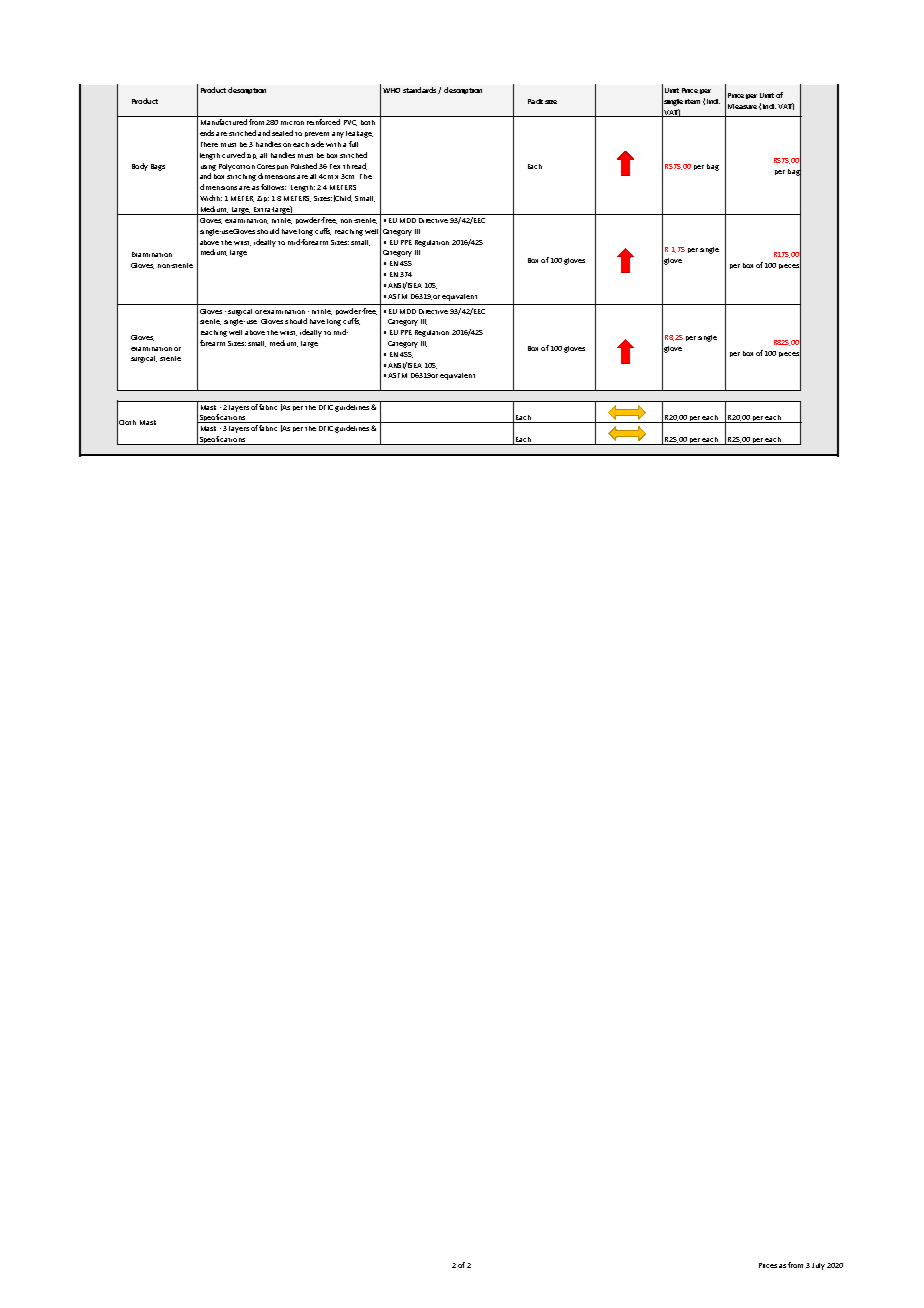 This document has height=1308, width=924. Describe the element at coordinates (355, 166) in the document. I see `thread` at that location.
